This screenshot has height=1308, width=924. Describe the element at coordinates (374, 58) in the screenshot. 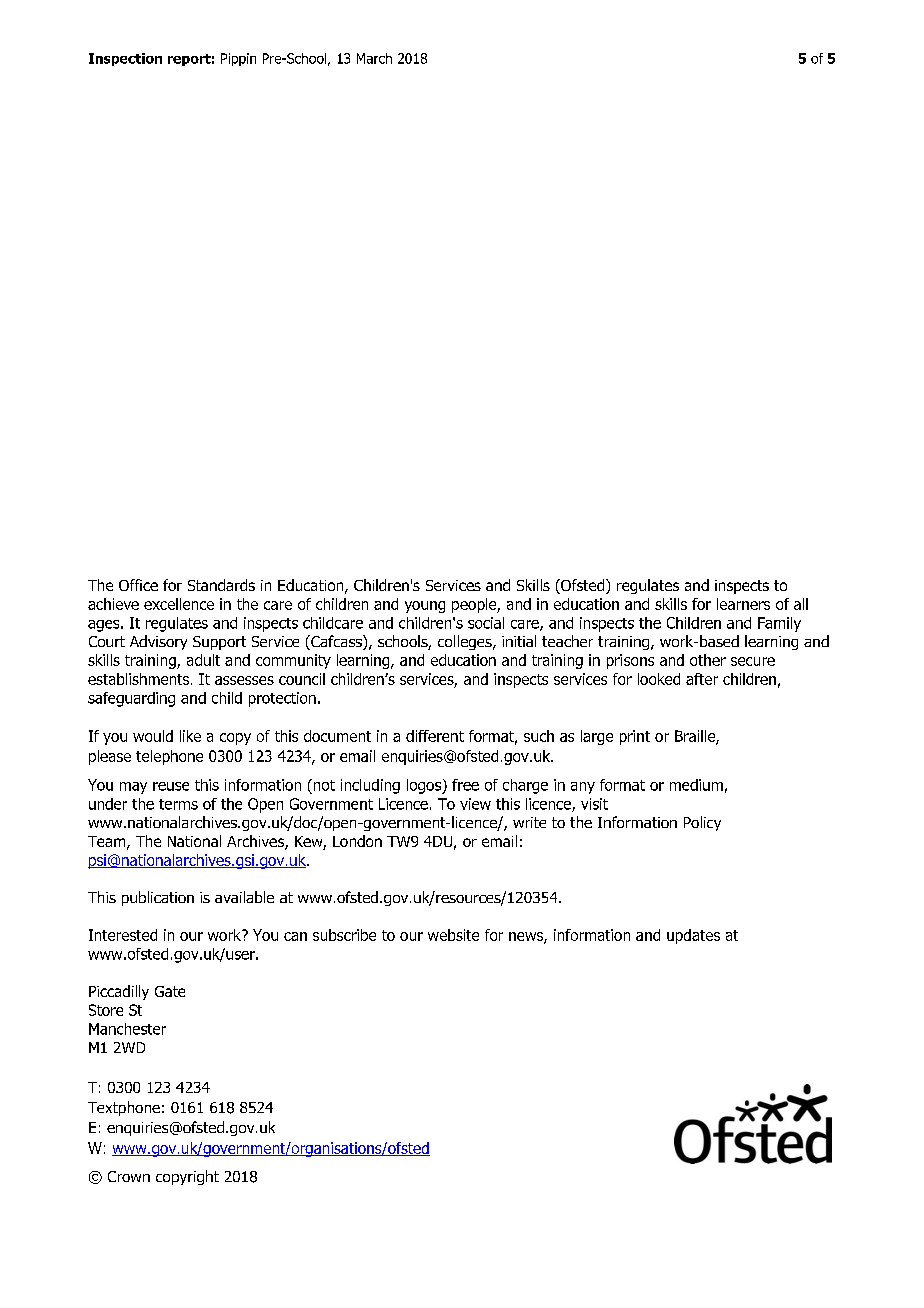

I see `March` at that location.
